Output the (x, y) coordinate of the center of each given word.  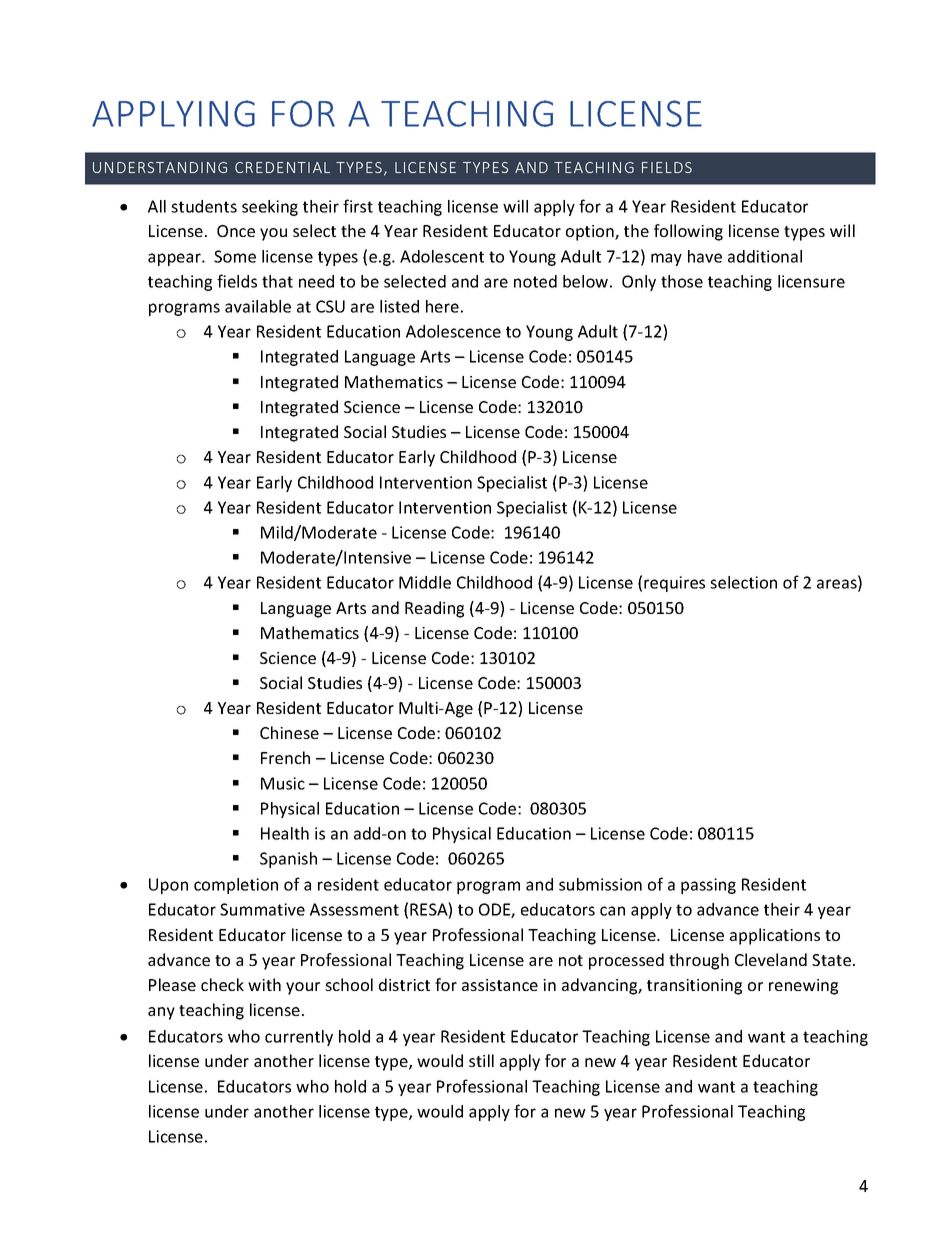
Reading (434, 609)
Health (285, 833)
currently (299, 1038)
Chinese (289, 732)
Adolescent (442, 256)
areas (838, 584)
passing (708, 886)
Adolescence (453, 331)
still (481, 1060)
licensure (811, 281)
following (688, 232)
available (258, 306)
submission (600, 884)
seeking (270, 208)
